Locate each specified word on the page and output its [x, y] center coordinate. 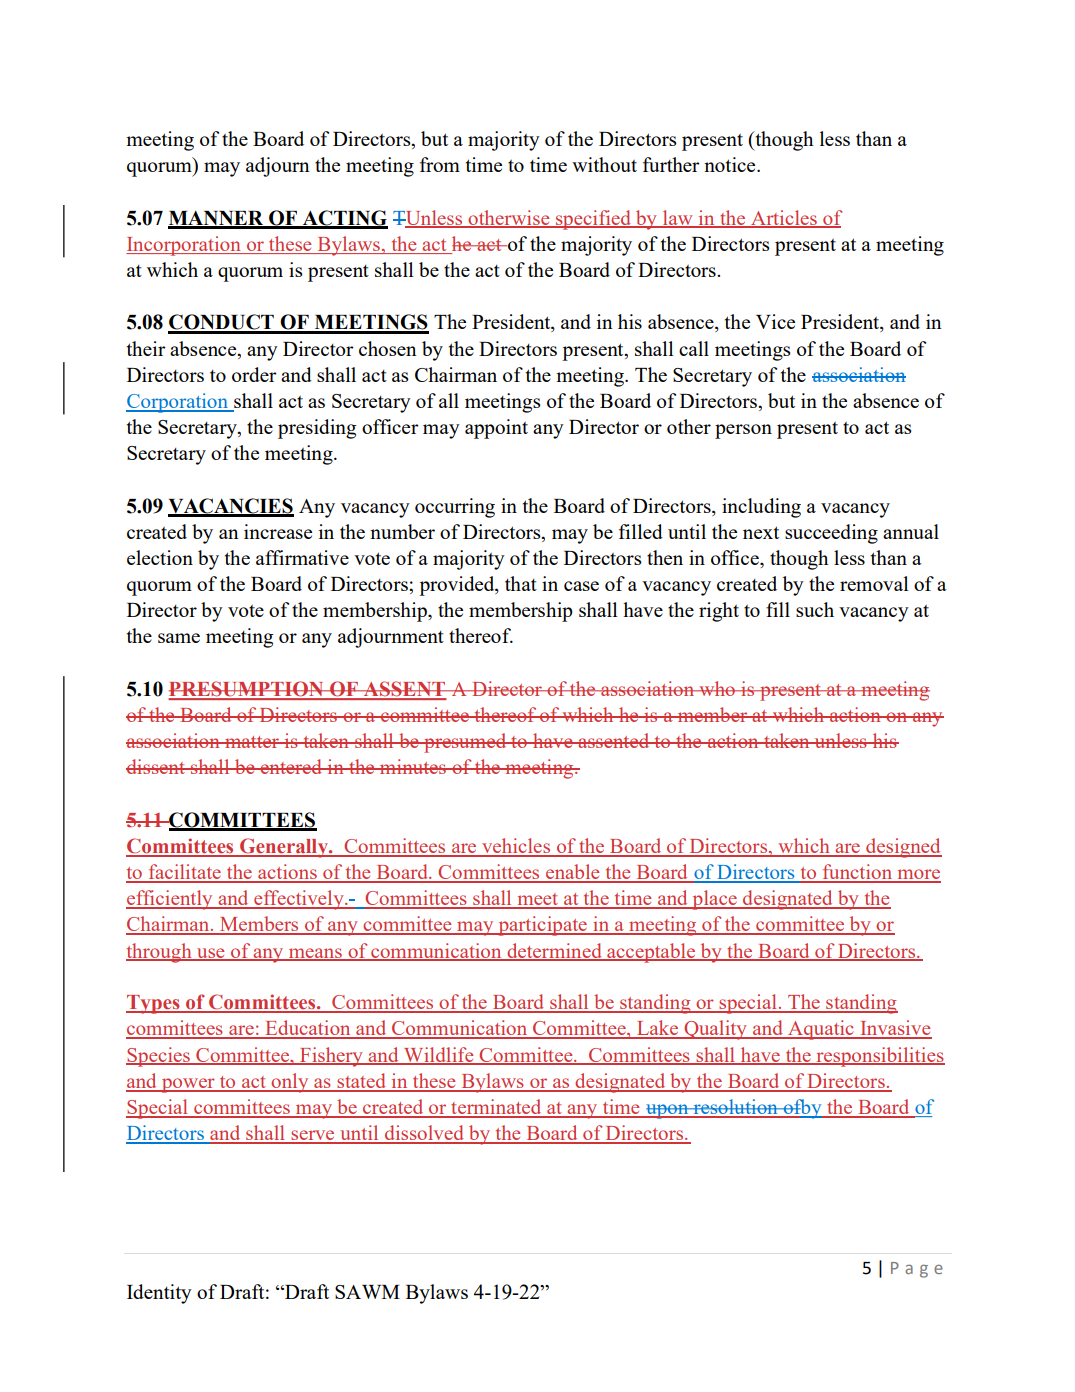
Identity [159, 1294]
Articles [784, 218]
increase [278, 531]
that [521, 583]
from [440, 164]
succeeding [831, 534]
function [858, 873]
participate [542, 926]
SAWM [367, 1292]
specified [594, 220]
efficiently [170, 900]
